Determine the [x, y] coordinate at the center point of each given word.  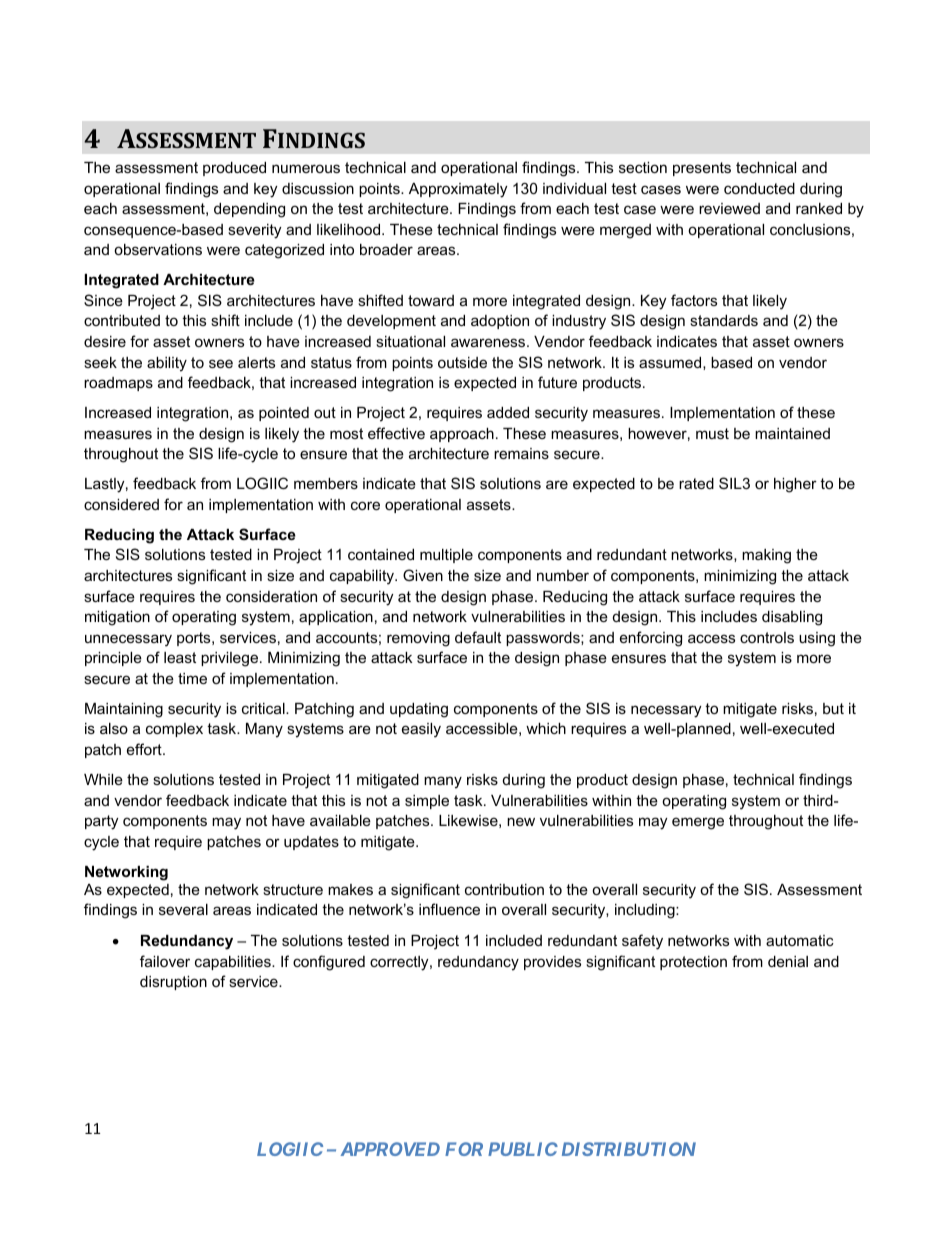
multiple [446, 556]
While [103, 779]
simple [427, 802]
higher [795, 485]
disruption [173, 983]
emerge [698, 823]
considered [121, 504]
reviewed [729, 208]
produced [234, 169]
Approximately [458, 190]
